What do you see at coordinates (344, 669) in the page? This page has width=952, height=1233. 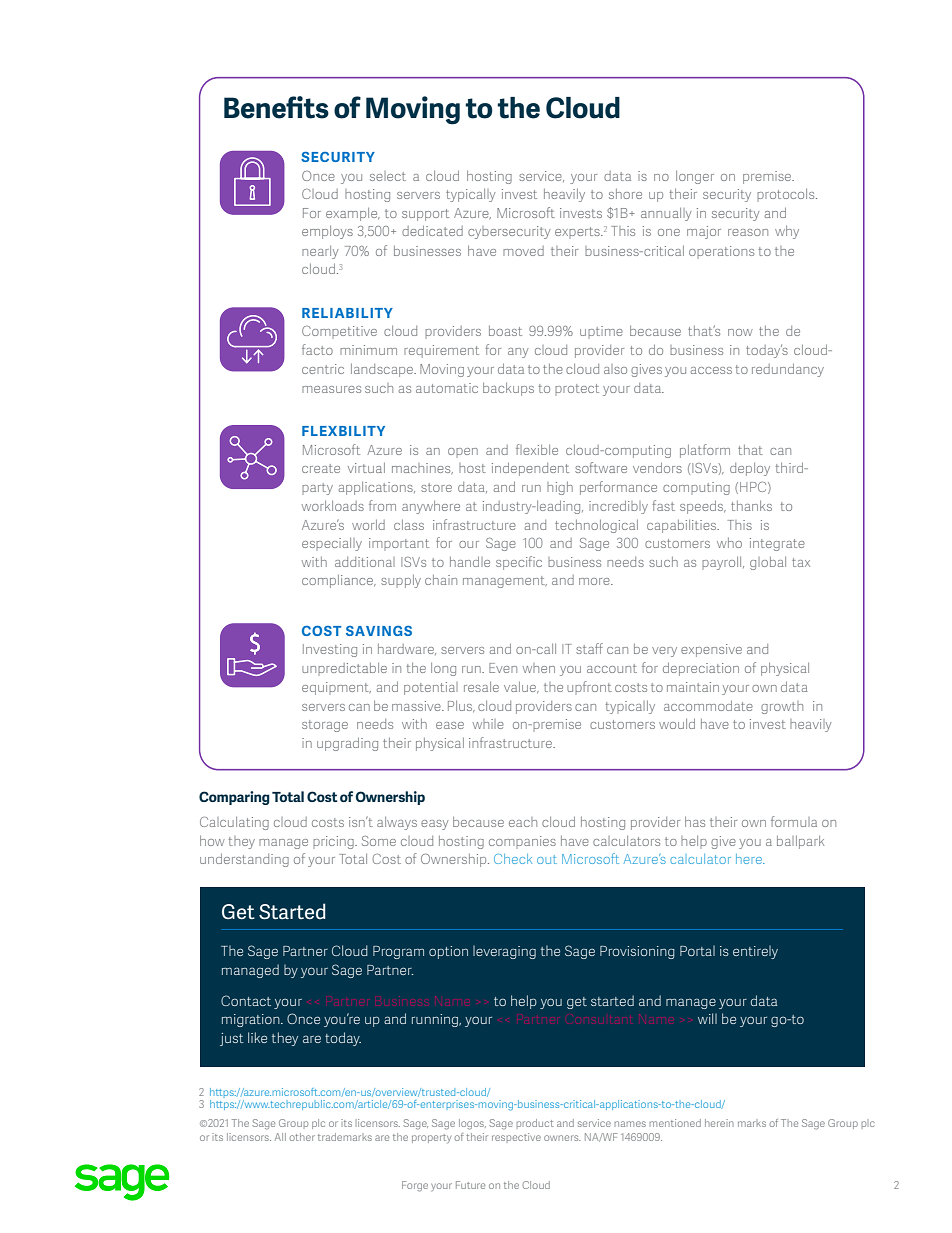 I see `unpredictable` at bounding box center [344, 669].
